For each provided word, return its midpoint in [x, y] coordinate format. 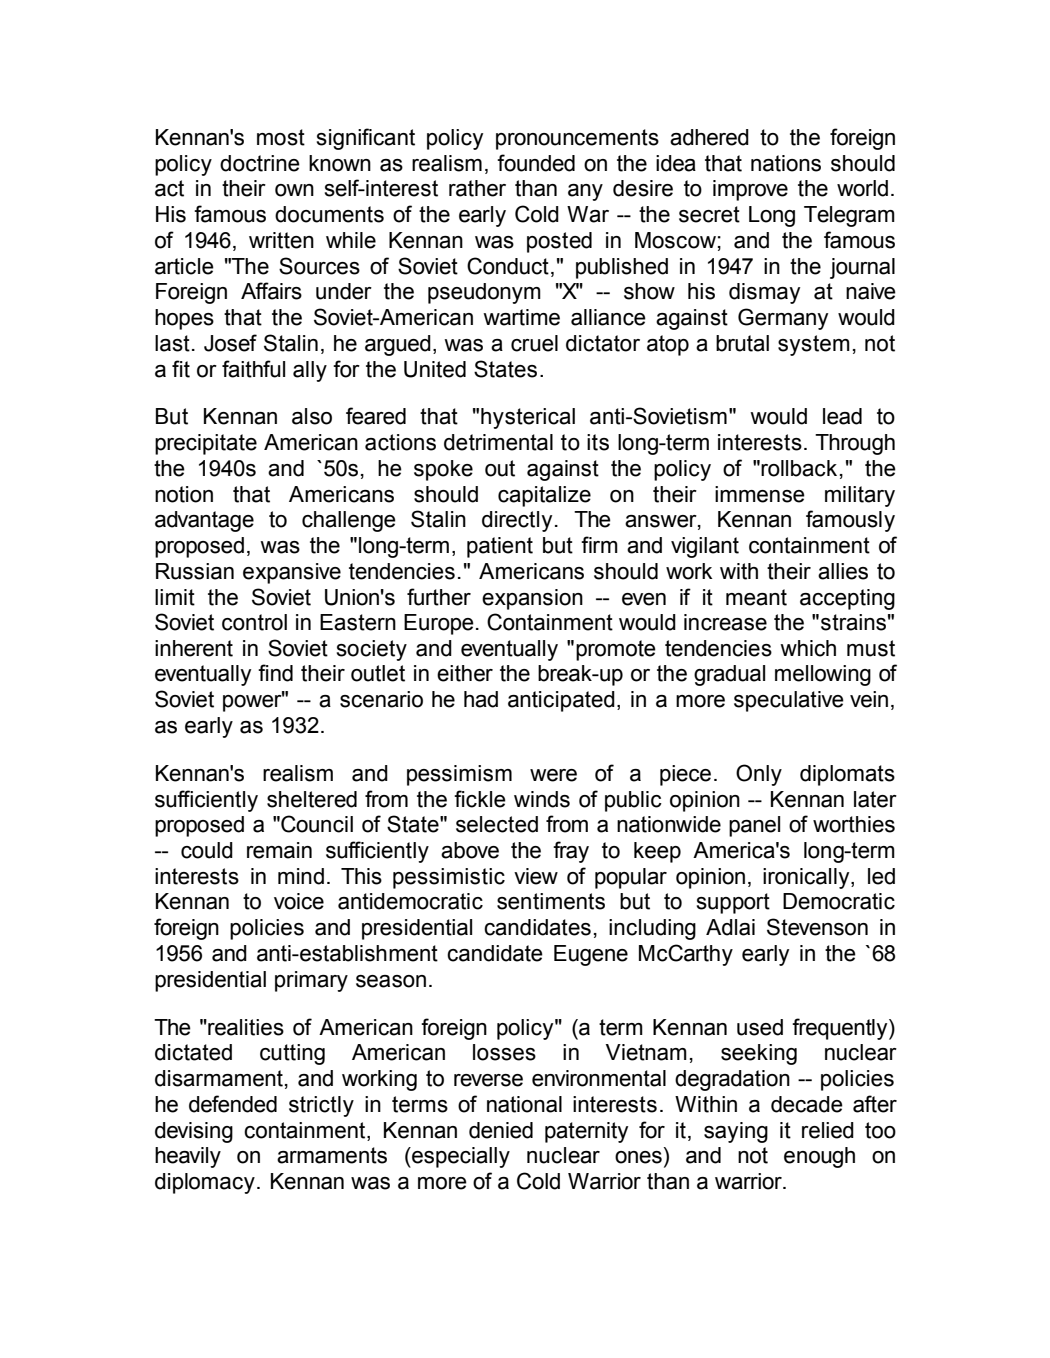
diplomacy [205, 1183]
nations [786, 163]
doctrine [260, 163]
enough [819, 1157]
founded [536, 163]
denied [501, 1130]
